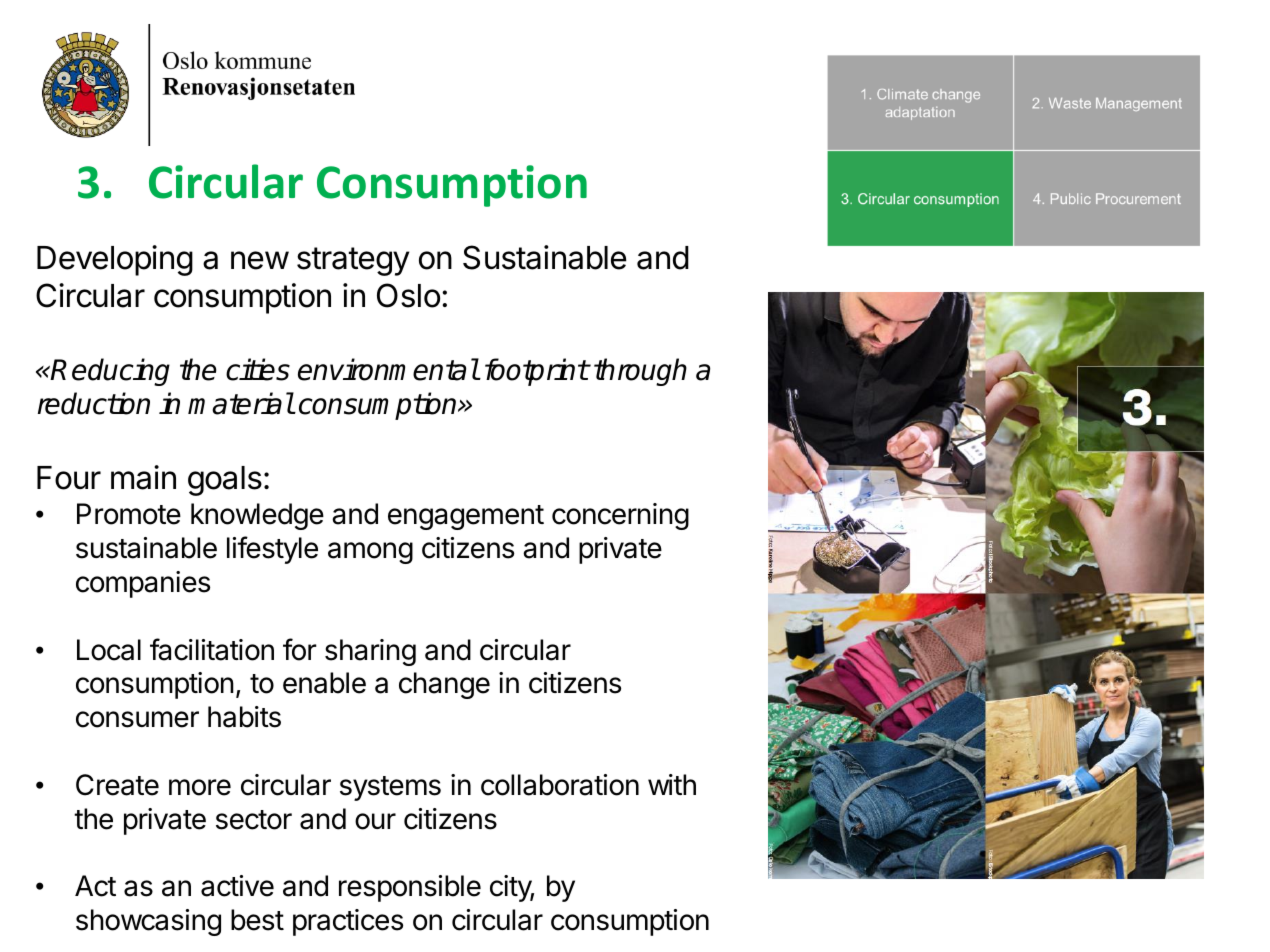 The image size is (1270, 952). Describe the element at coordinates (324, 683) in the screenshot. I see `enable` at that location.
